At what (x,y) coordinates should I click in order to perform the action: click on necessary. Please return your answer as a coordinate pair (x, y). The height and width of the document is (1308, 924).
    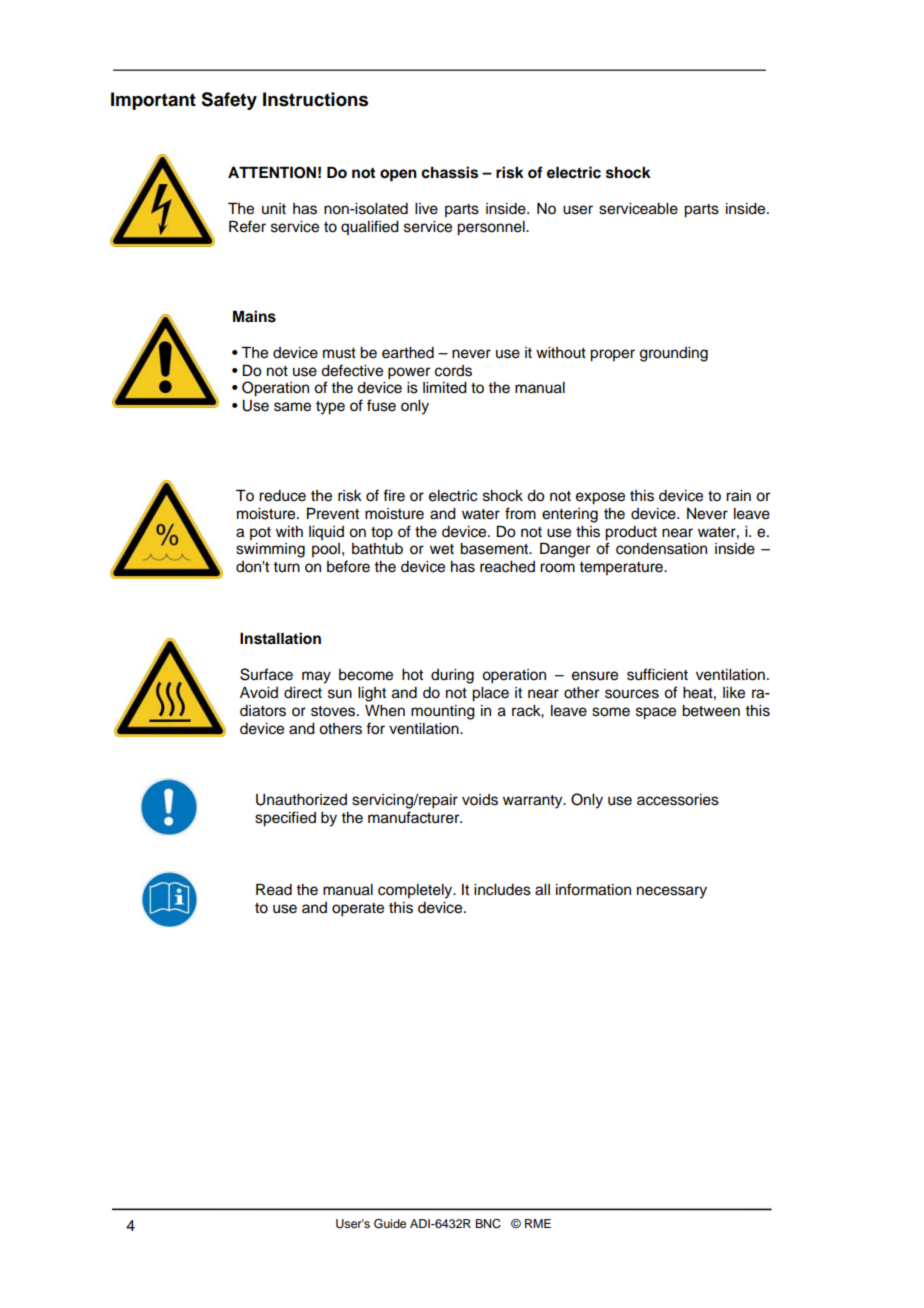
    Looking at the image, I should click on (672, 892).
